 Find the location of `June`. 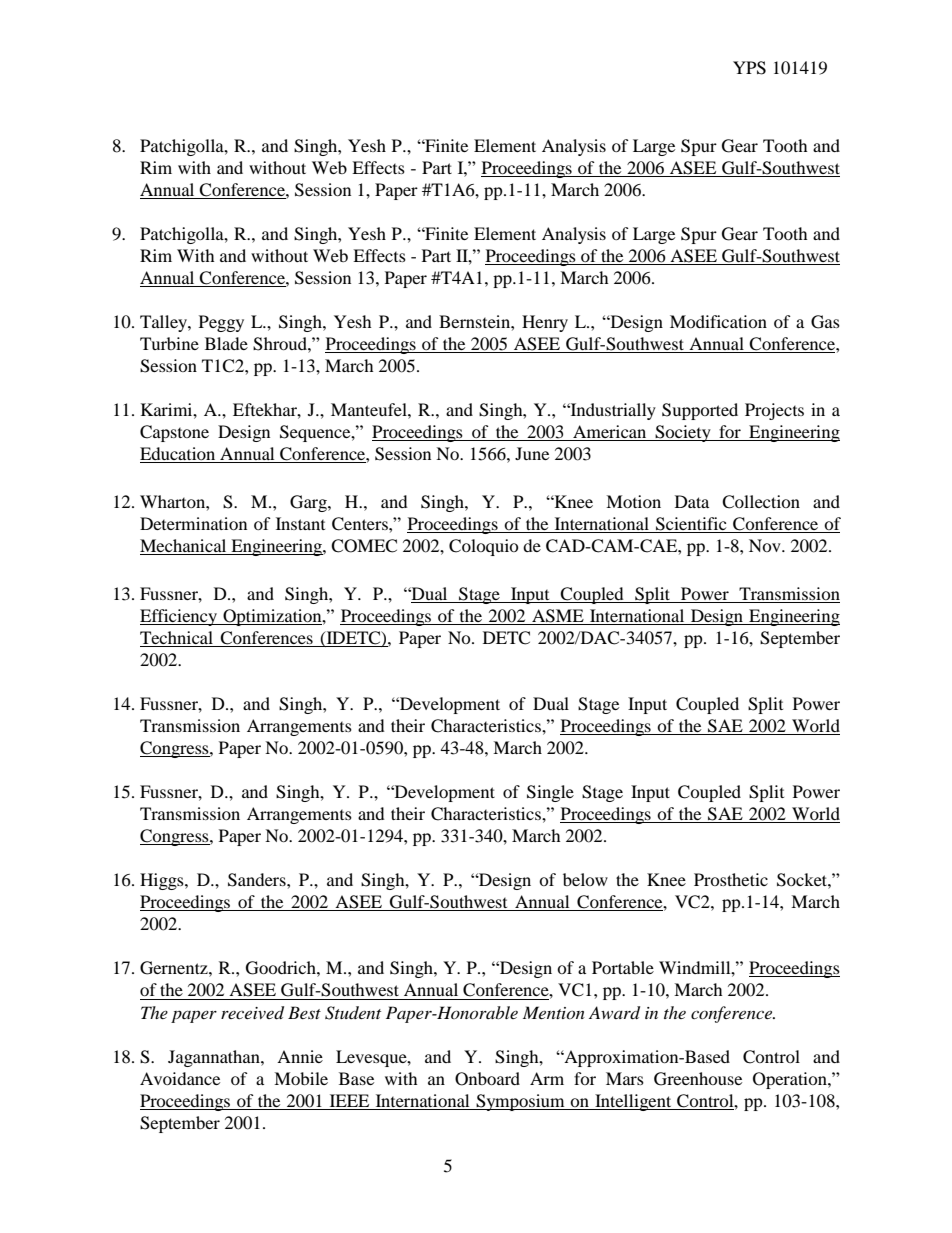

June is located at coordinates (532, 453).
